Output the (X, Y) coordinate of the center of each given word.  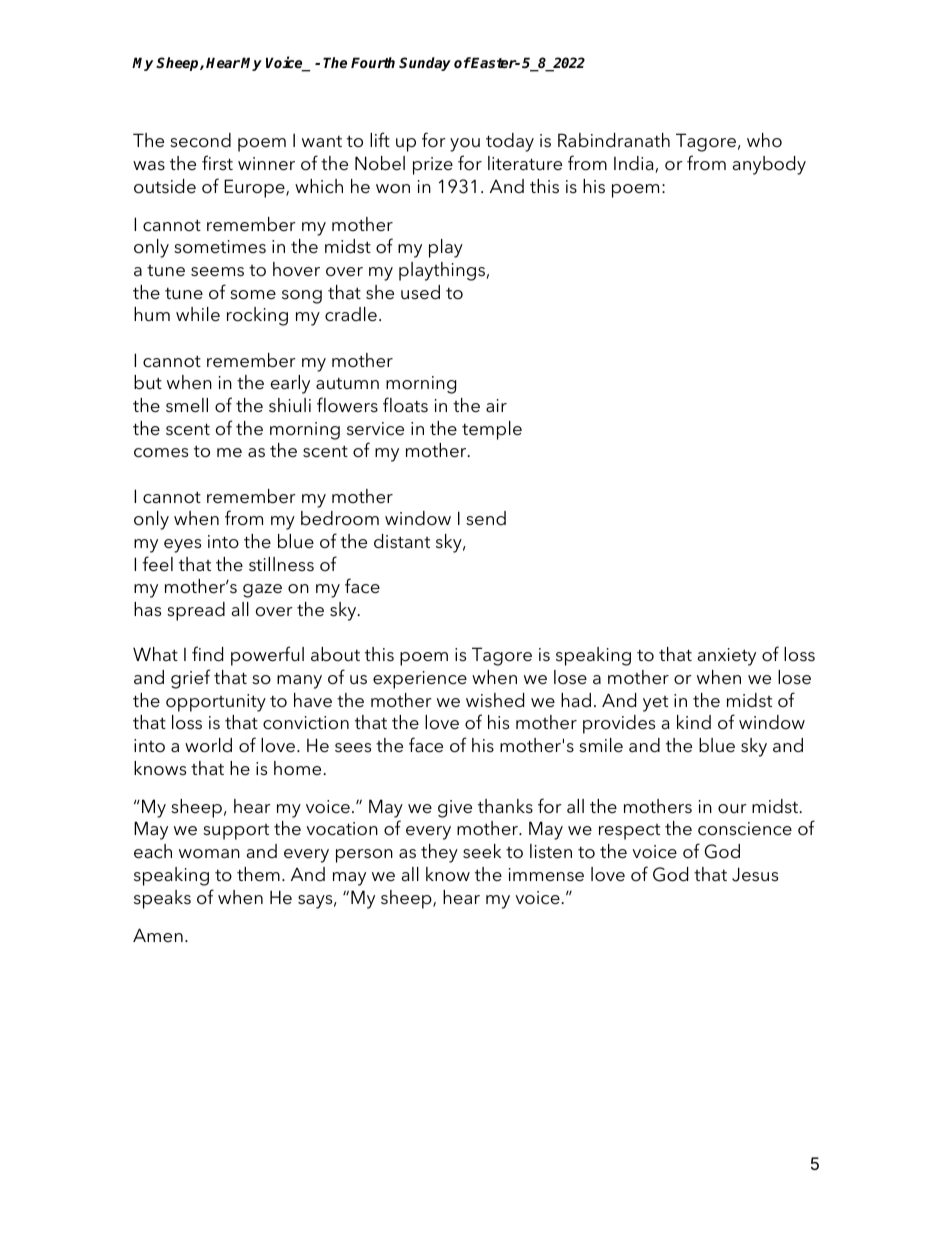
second (200, 140)
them (258, 874)
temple (492, 430)
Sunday (425, 64)
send (486, 518)
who (764, 140)
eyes (182, 546)
